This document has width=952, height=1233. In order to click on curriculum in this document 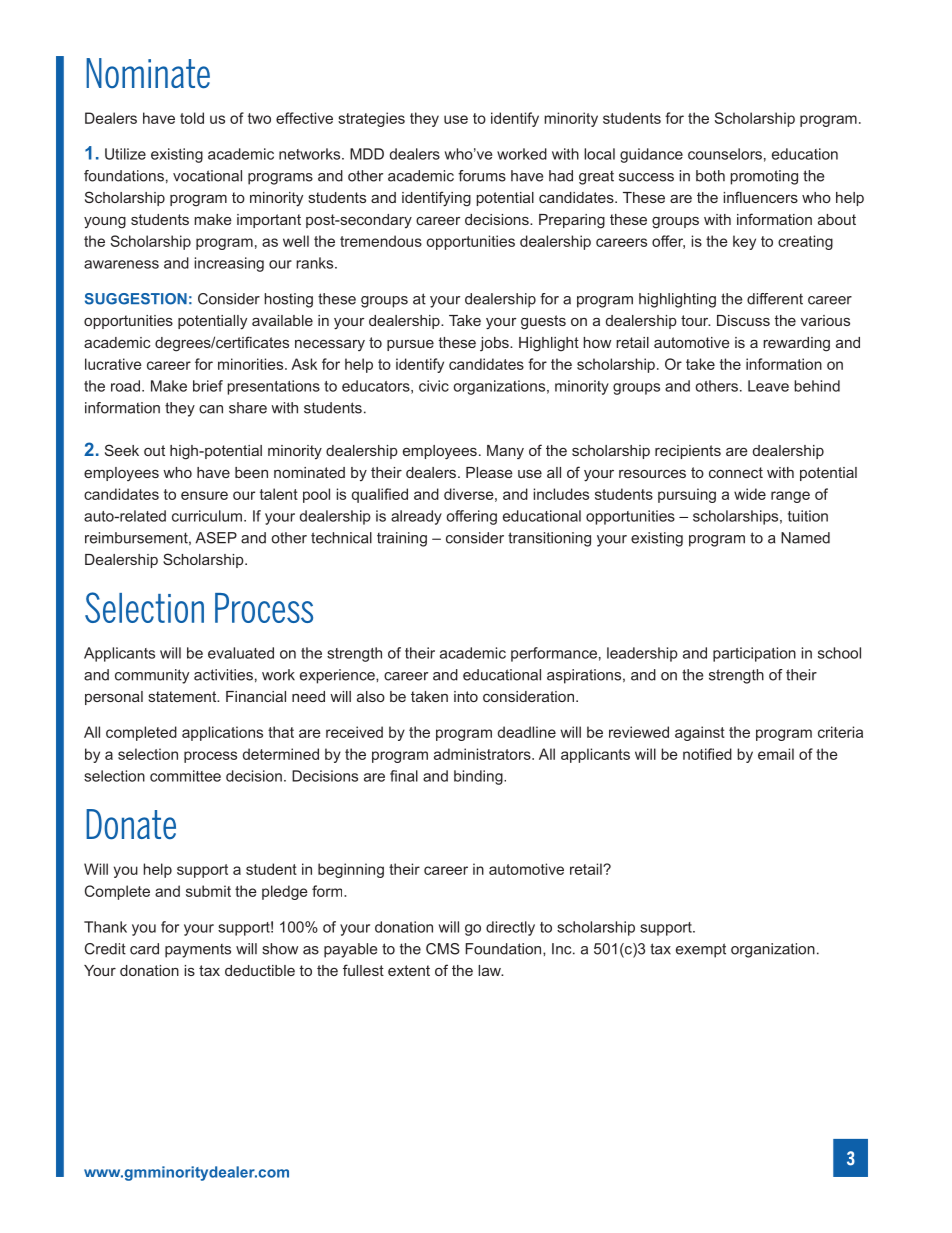, I will do `click(208, 516)`.
